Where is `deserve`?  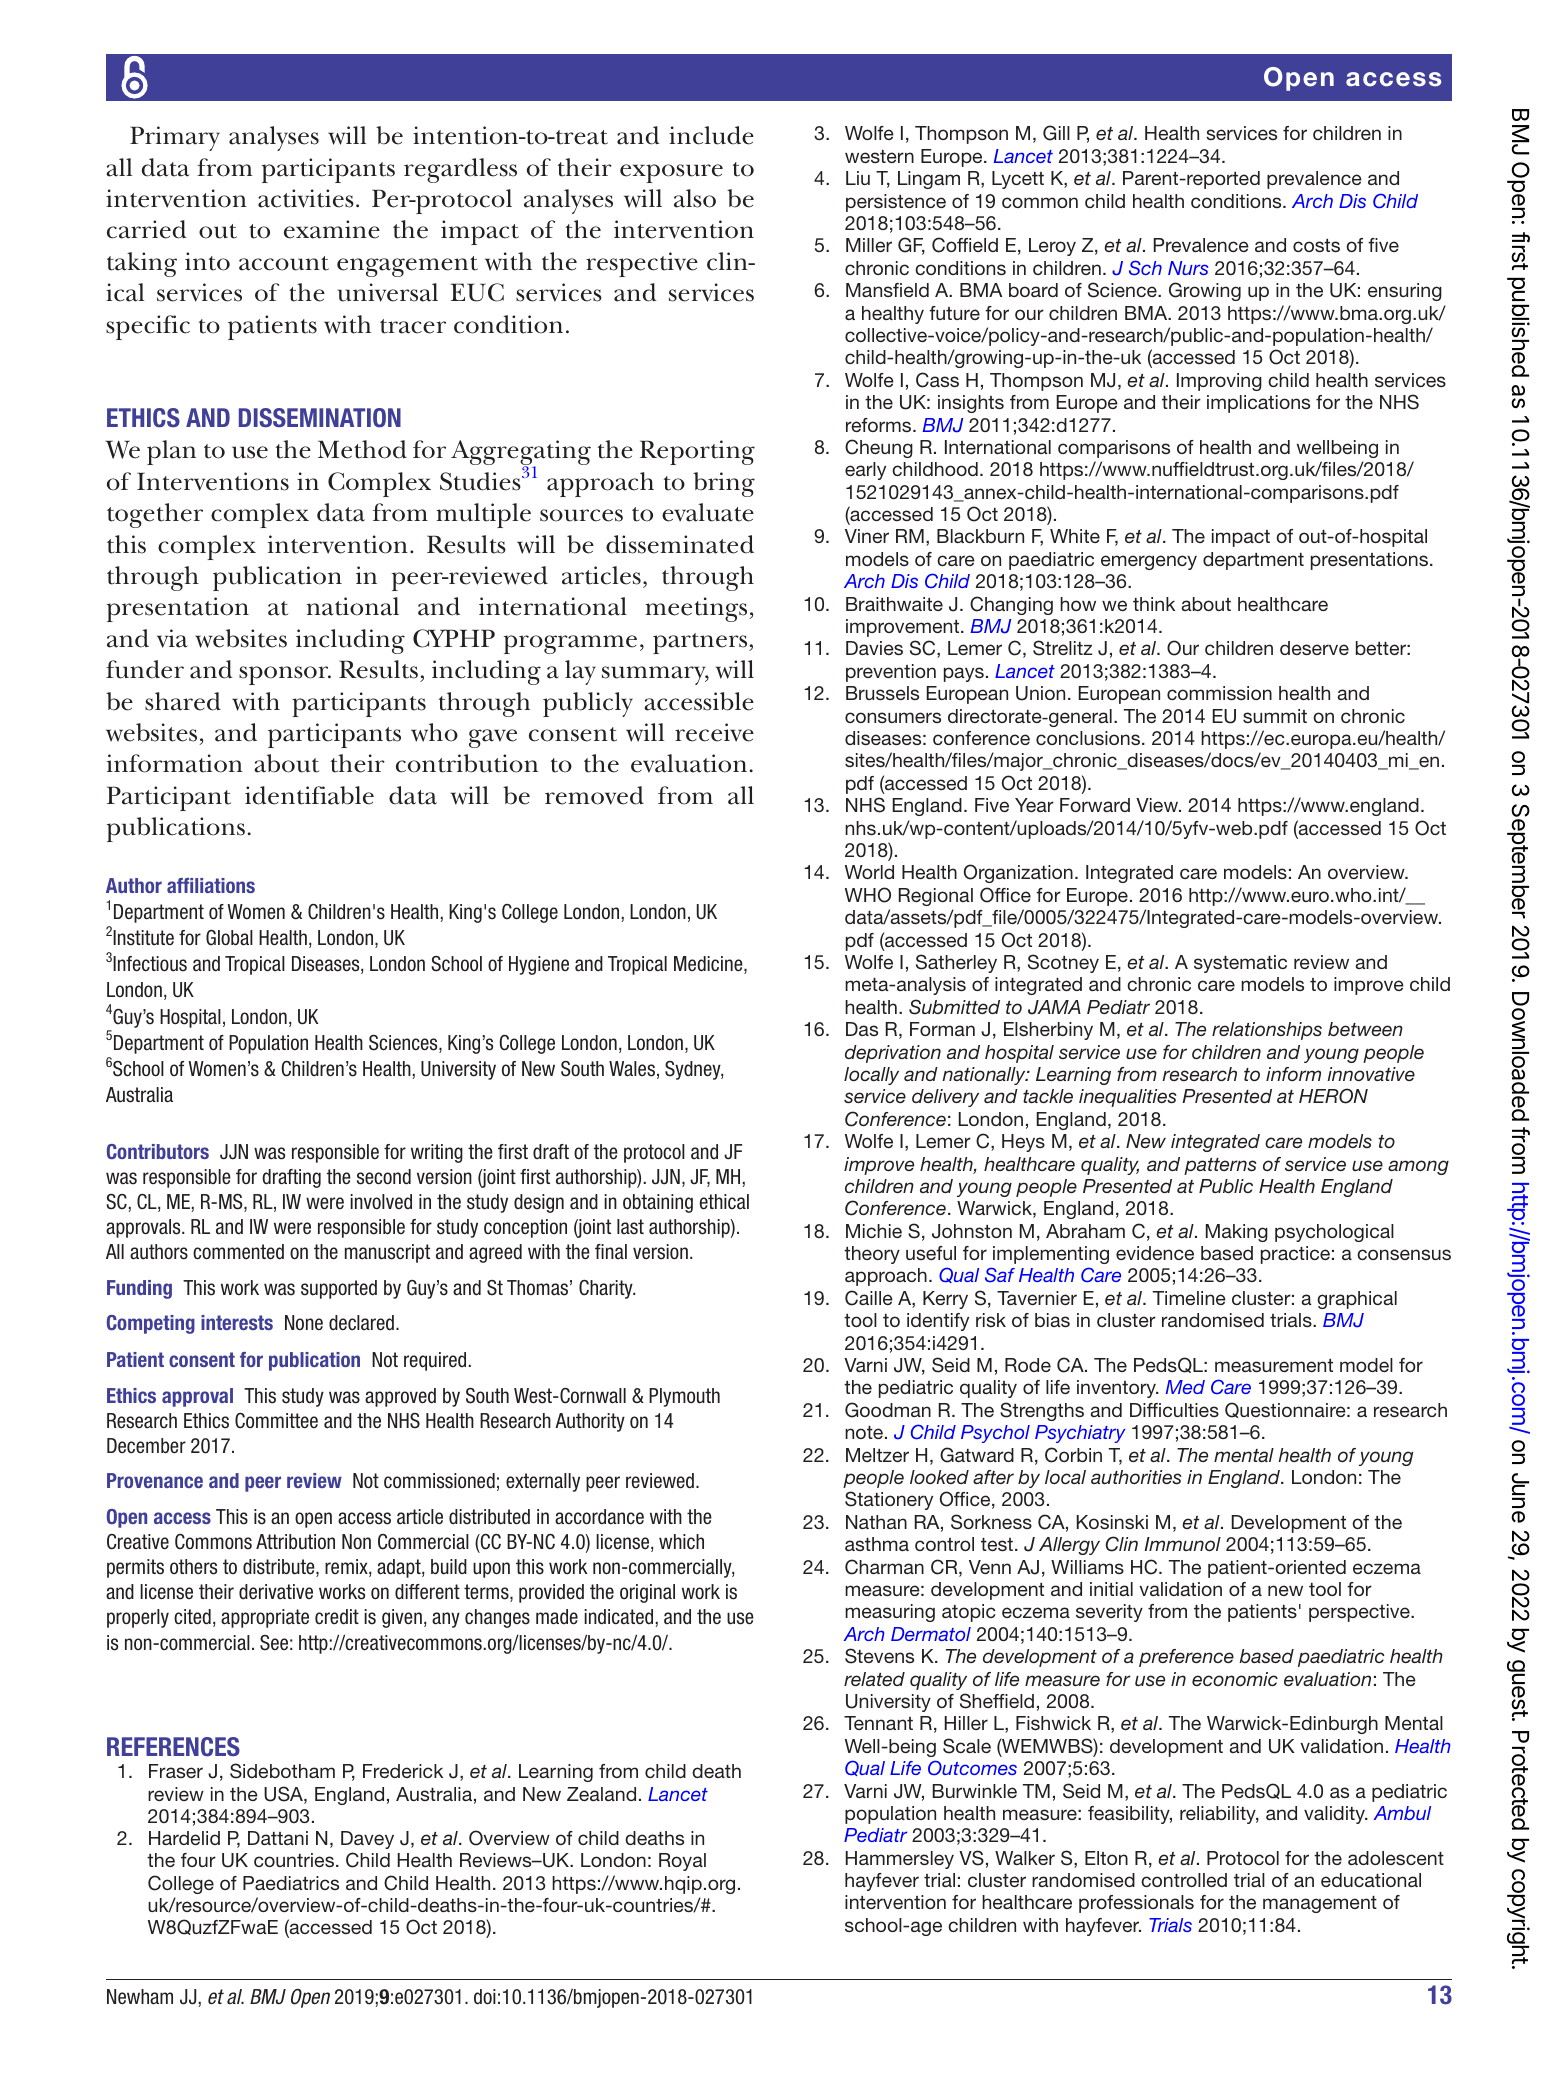 deserve is located at coordinates (1314, 648).
